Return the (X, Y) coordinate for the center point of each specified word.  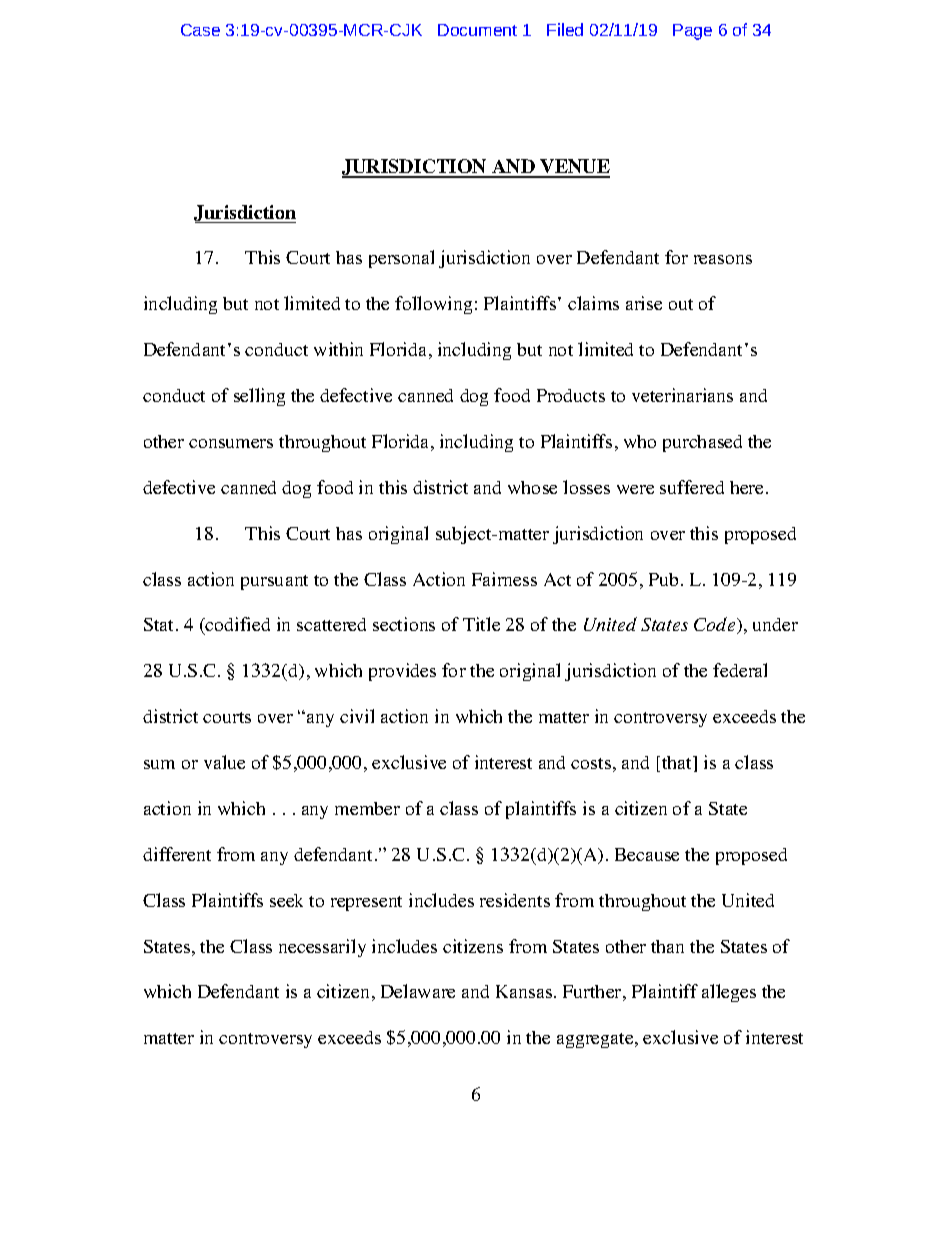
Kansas (525, 991)
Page (692, 32)
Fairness (504, 579)
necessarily (322, 948)
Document (477, 30)
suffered (692, 487)
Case (200, 30)
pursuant (274, 582)
